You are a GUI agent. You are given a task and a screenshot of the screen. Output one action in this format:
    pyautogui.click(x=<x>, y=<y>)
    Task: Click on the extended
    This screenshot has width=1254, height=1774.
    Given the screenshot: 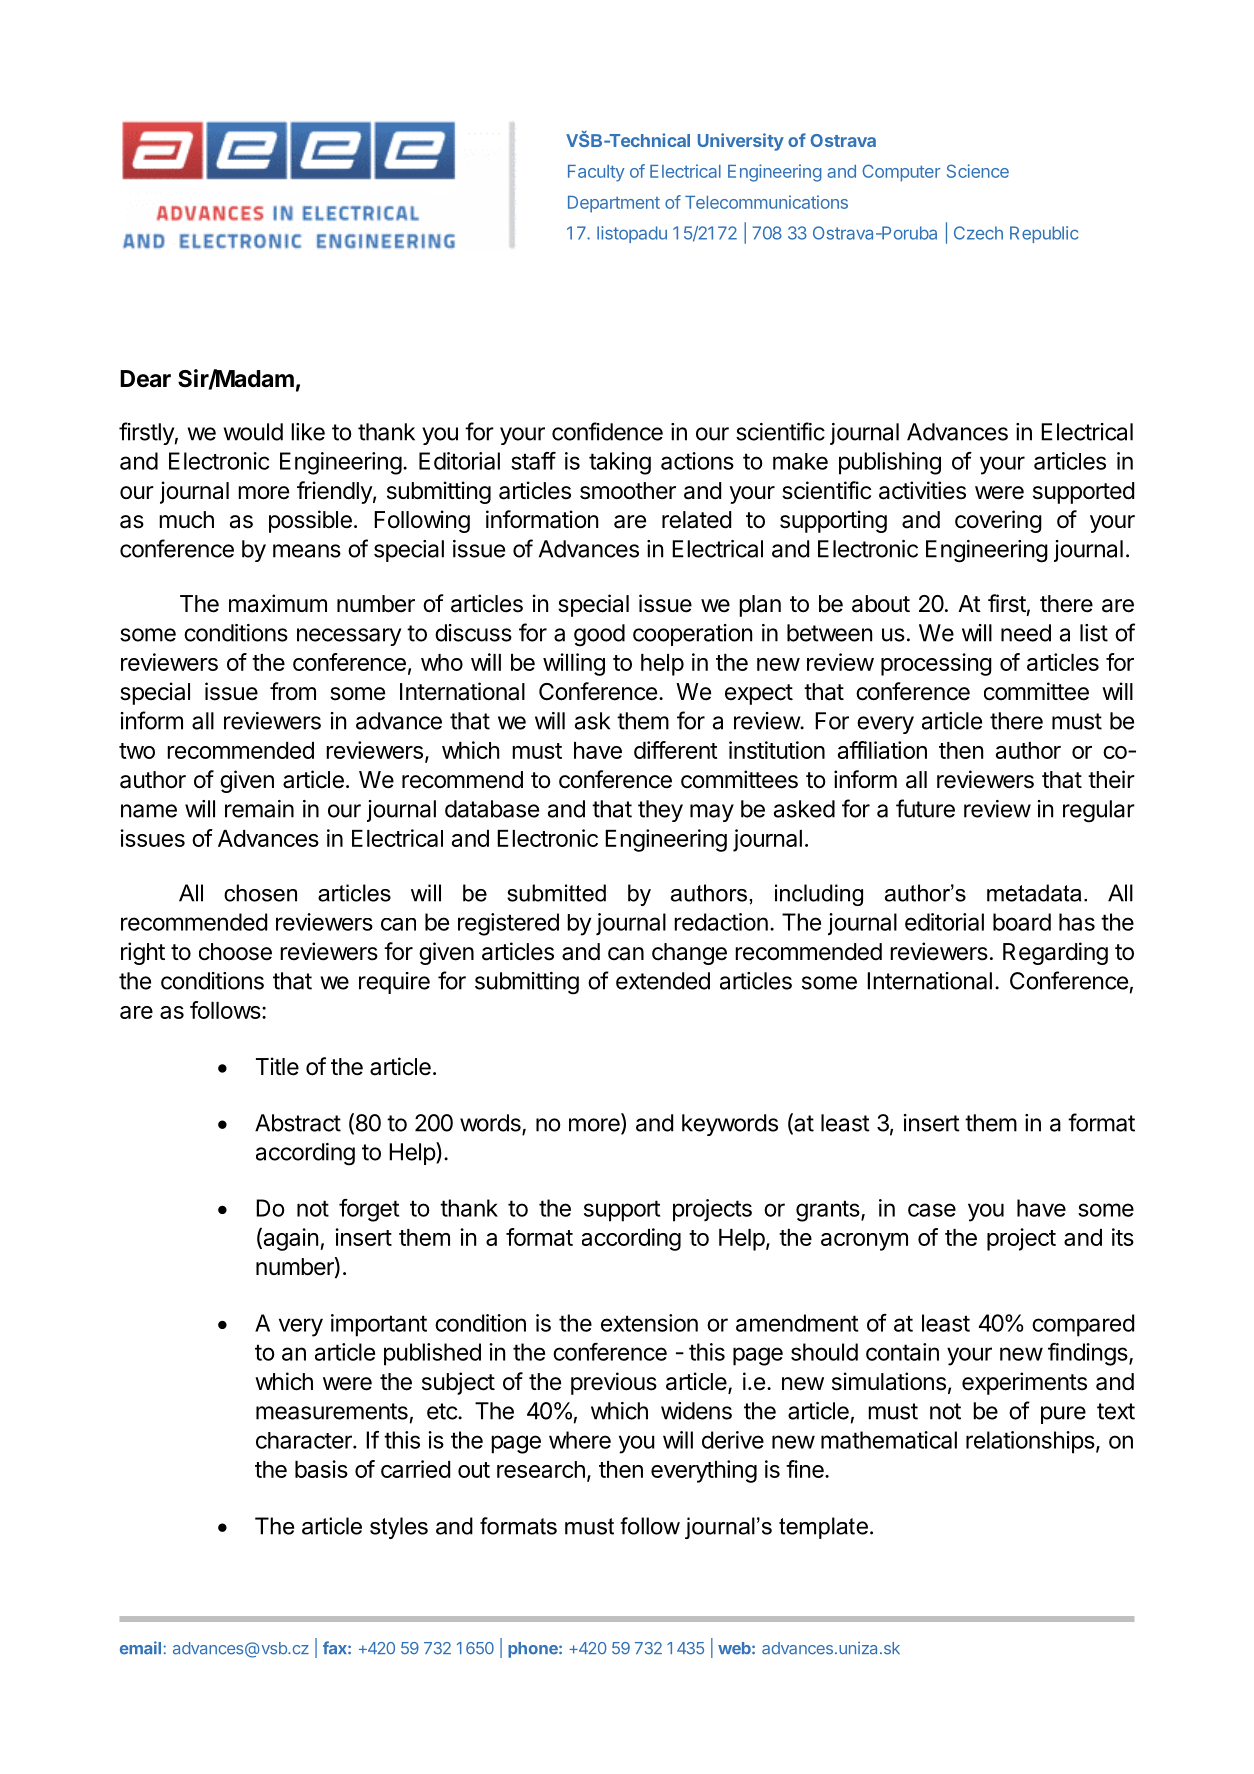 What is the action you would take?
    pyautogui.click(x=663, y=981)
